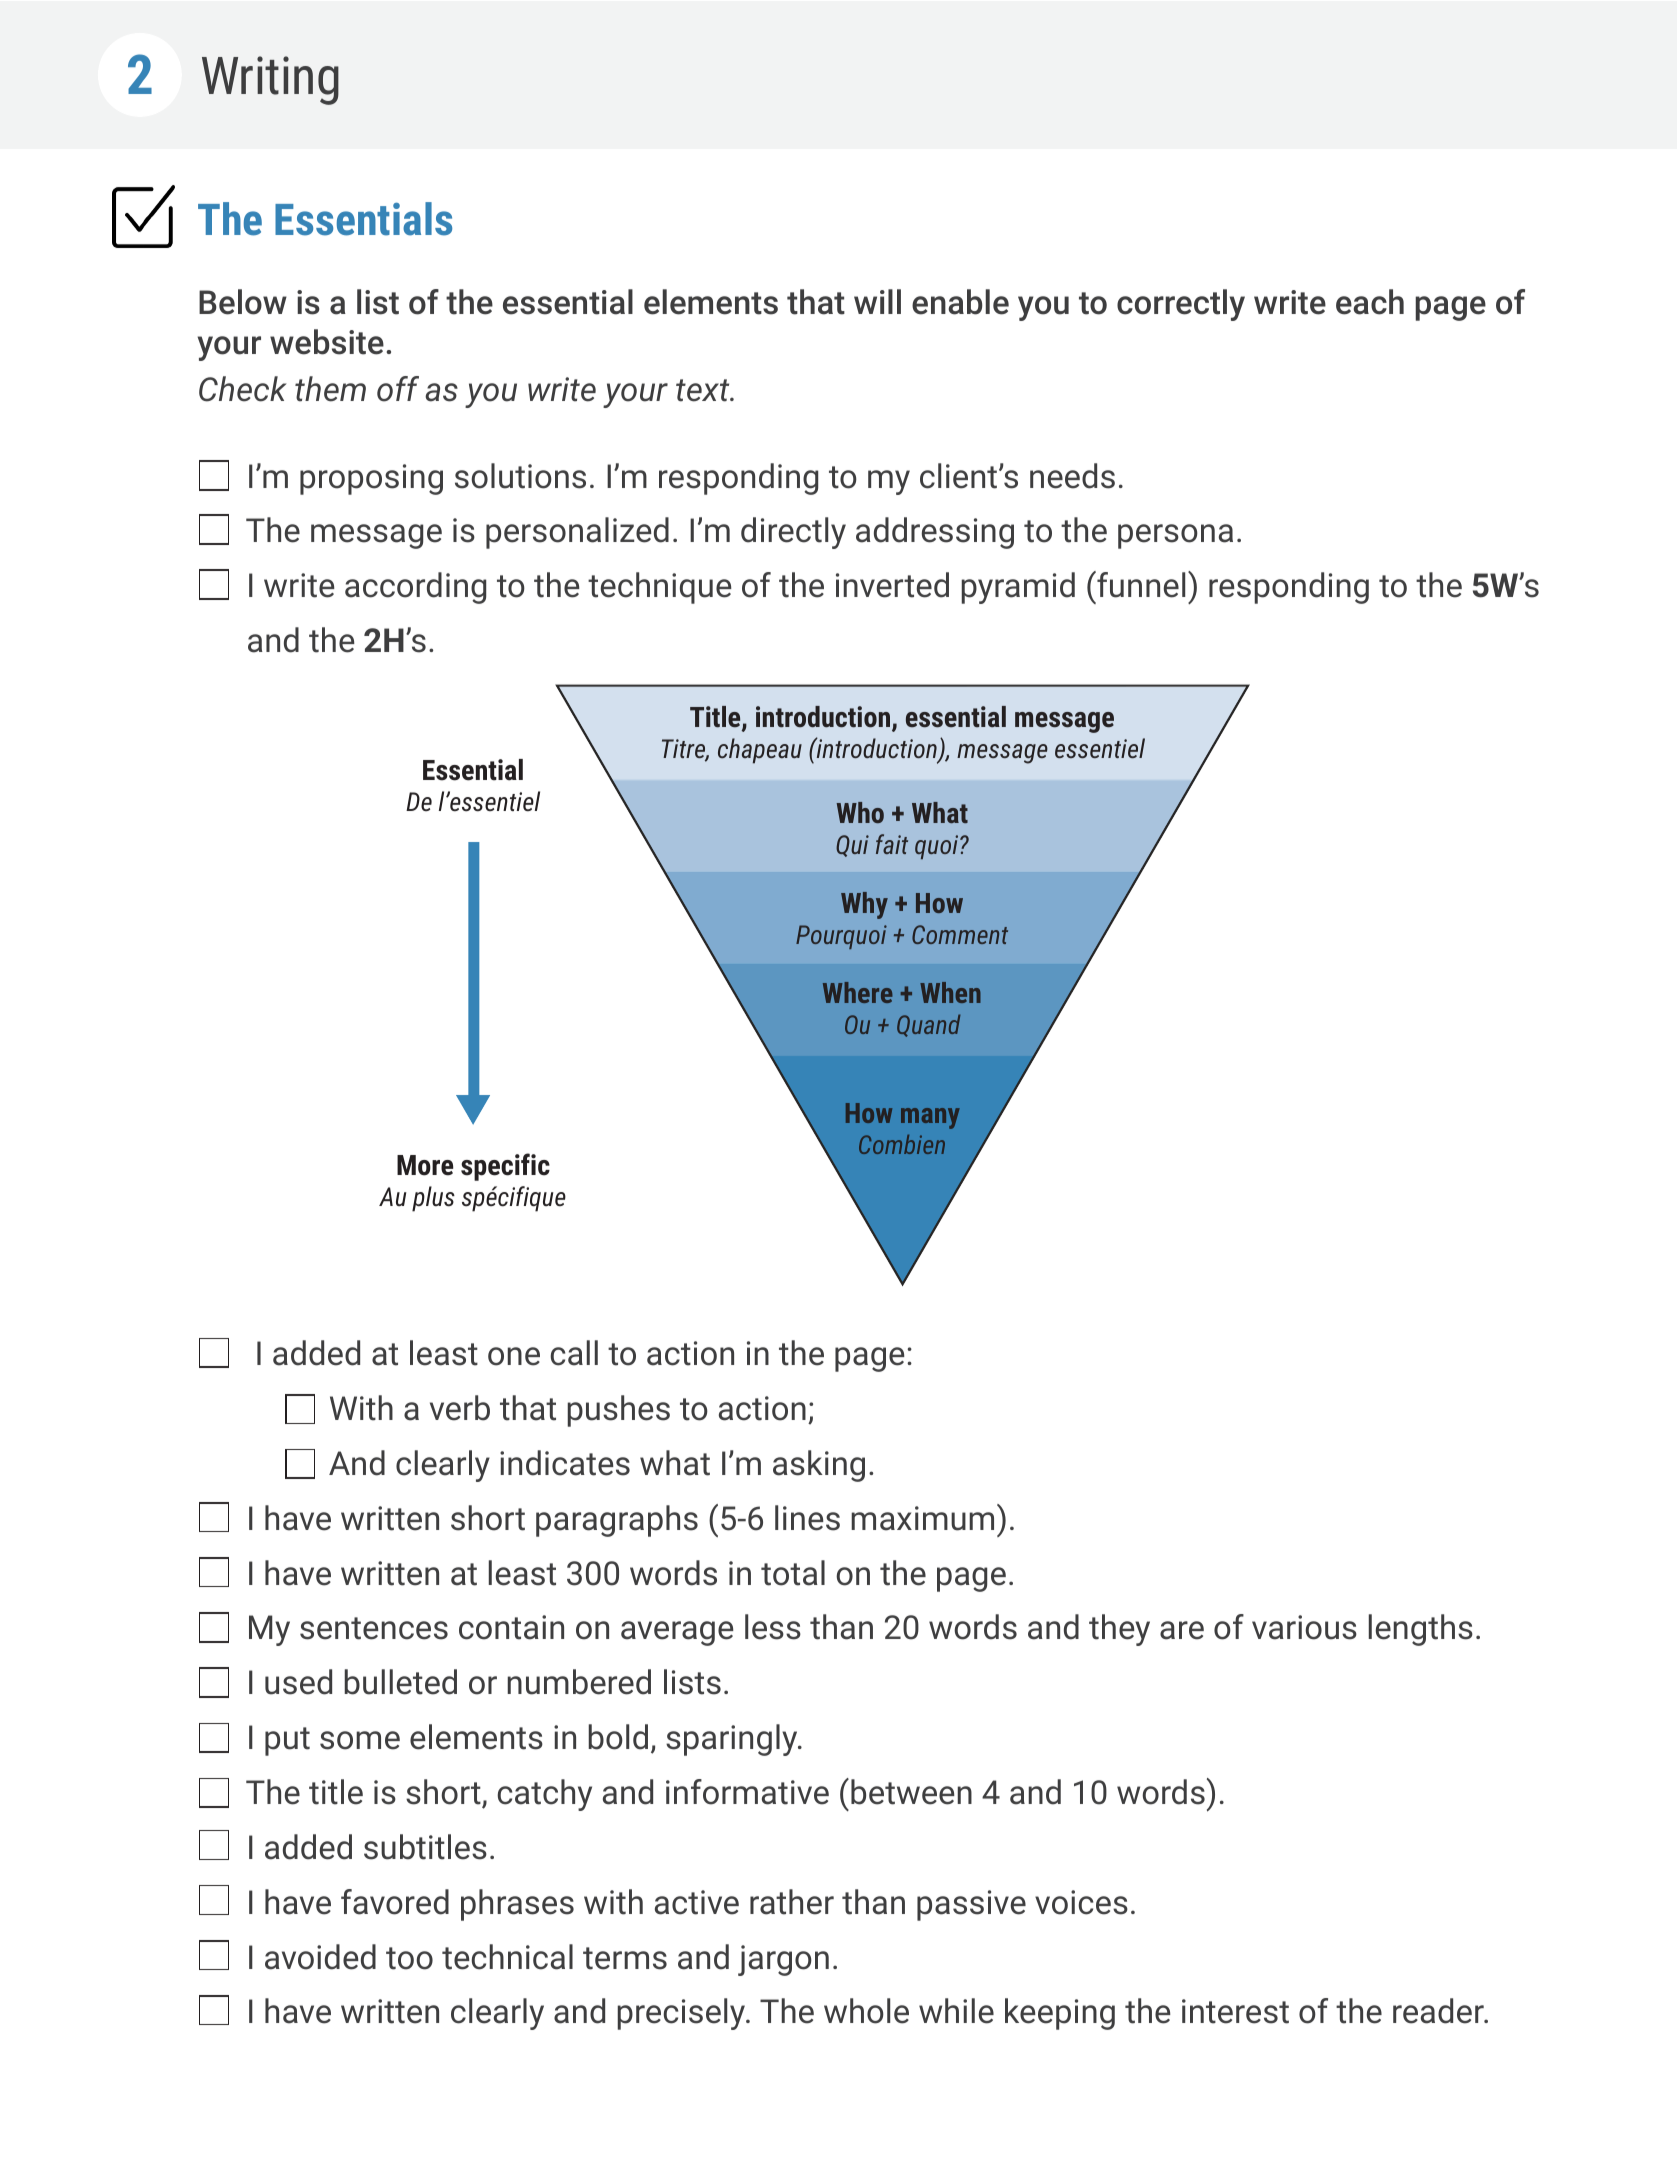 The width and height of the screenshot is (1678, 2172). What do you see at coordinates (1370, 302) in the screenshot?
I see `each` at bounding box center [1370, 302].
